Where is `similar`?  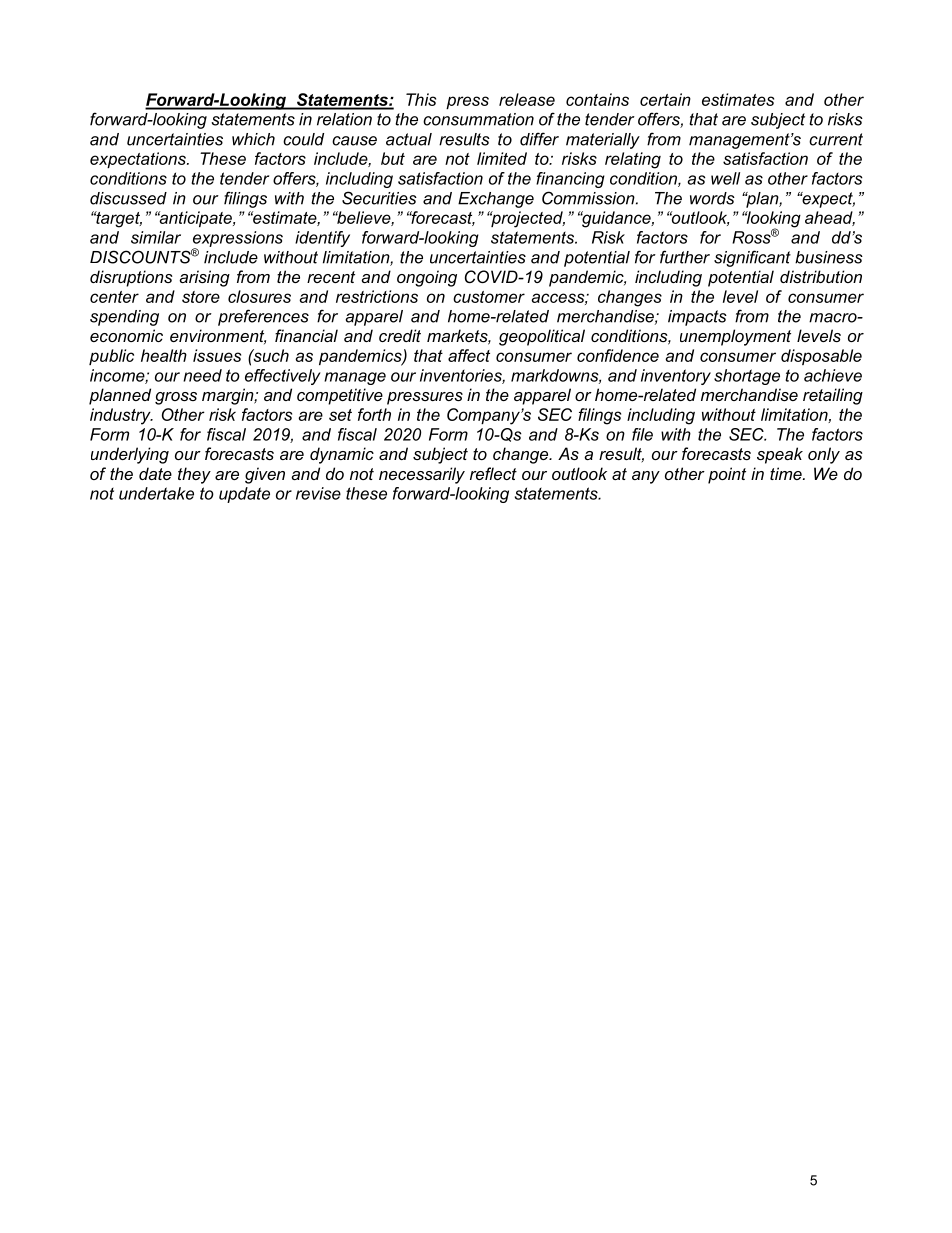 similar is located at coordinates (156, 237).
